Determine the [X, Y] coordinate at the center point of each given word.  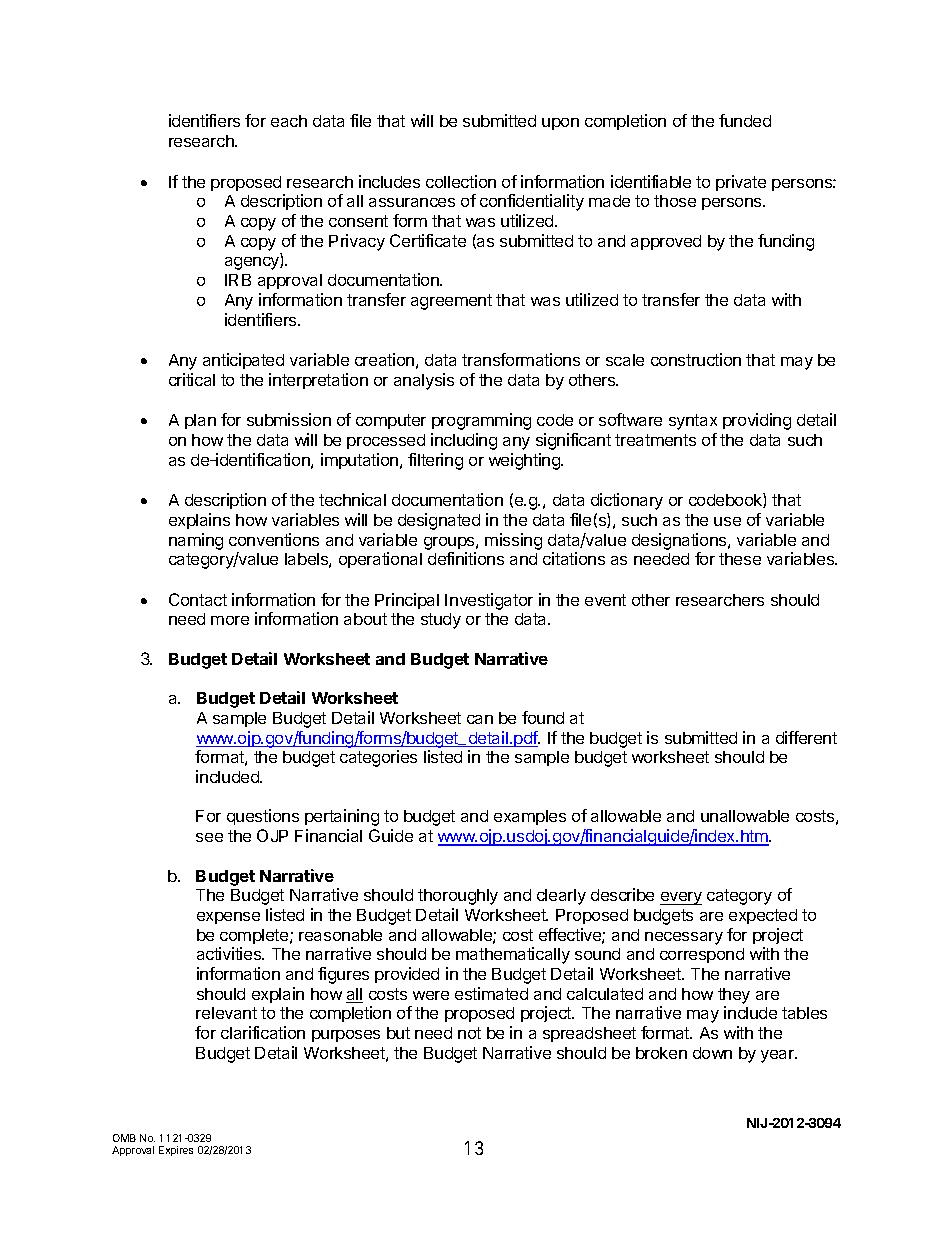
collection [461, 181]
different [806, 737]
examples [530, 817]
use [727, 521]
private [741, 183]
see [209, 837]
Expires [176, 1151]
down [712, 1053]
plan [200, 421]
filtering [435, 461]
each [289, 121]
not [469, 1033]
